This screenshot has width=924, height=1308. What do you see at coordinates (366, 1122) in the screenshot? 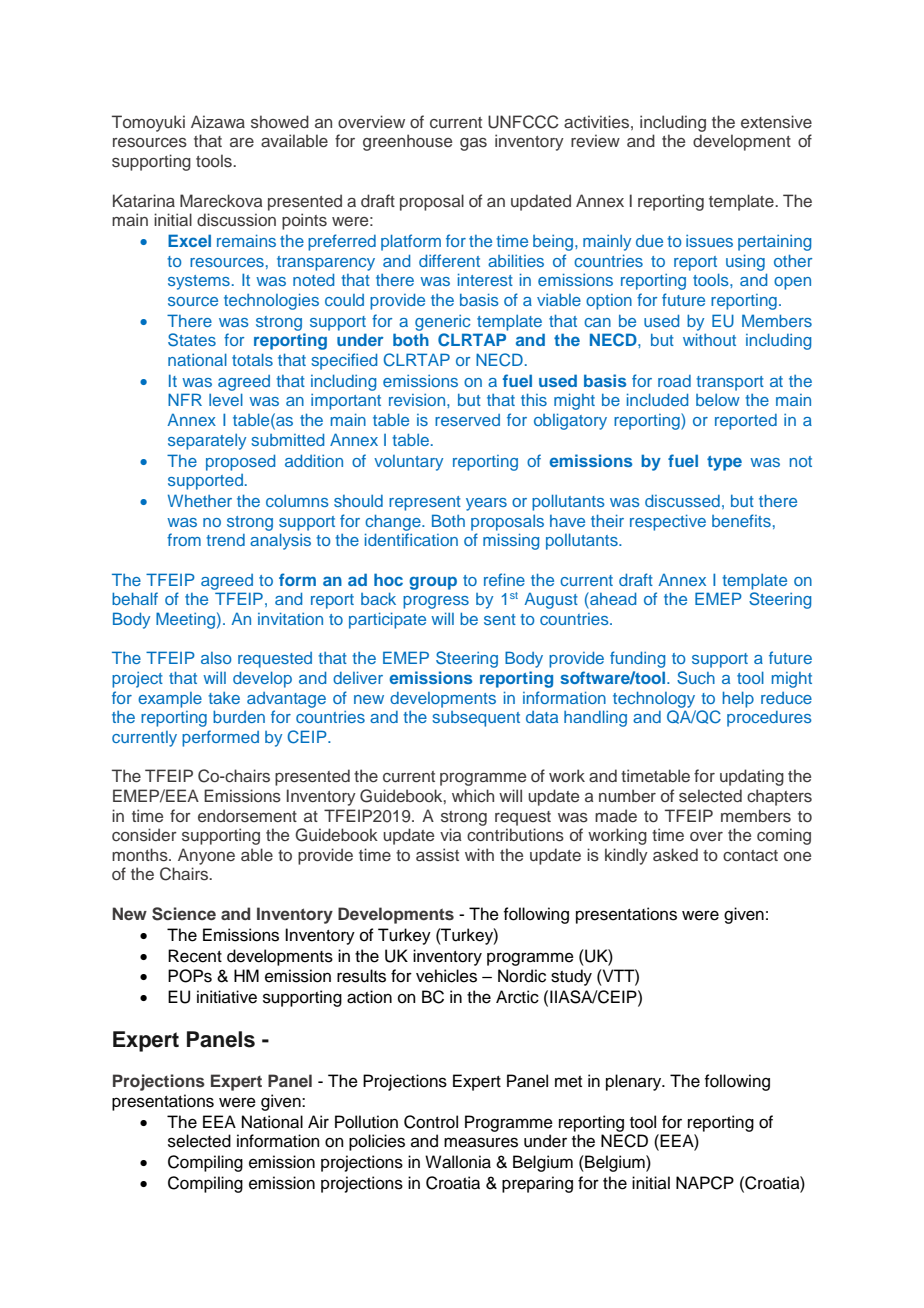
I see `Pollution` at bounding box center [366, 1122].
